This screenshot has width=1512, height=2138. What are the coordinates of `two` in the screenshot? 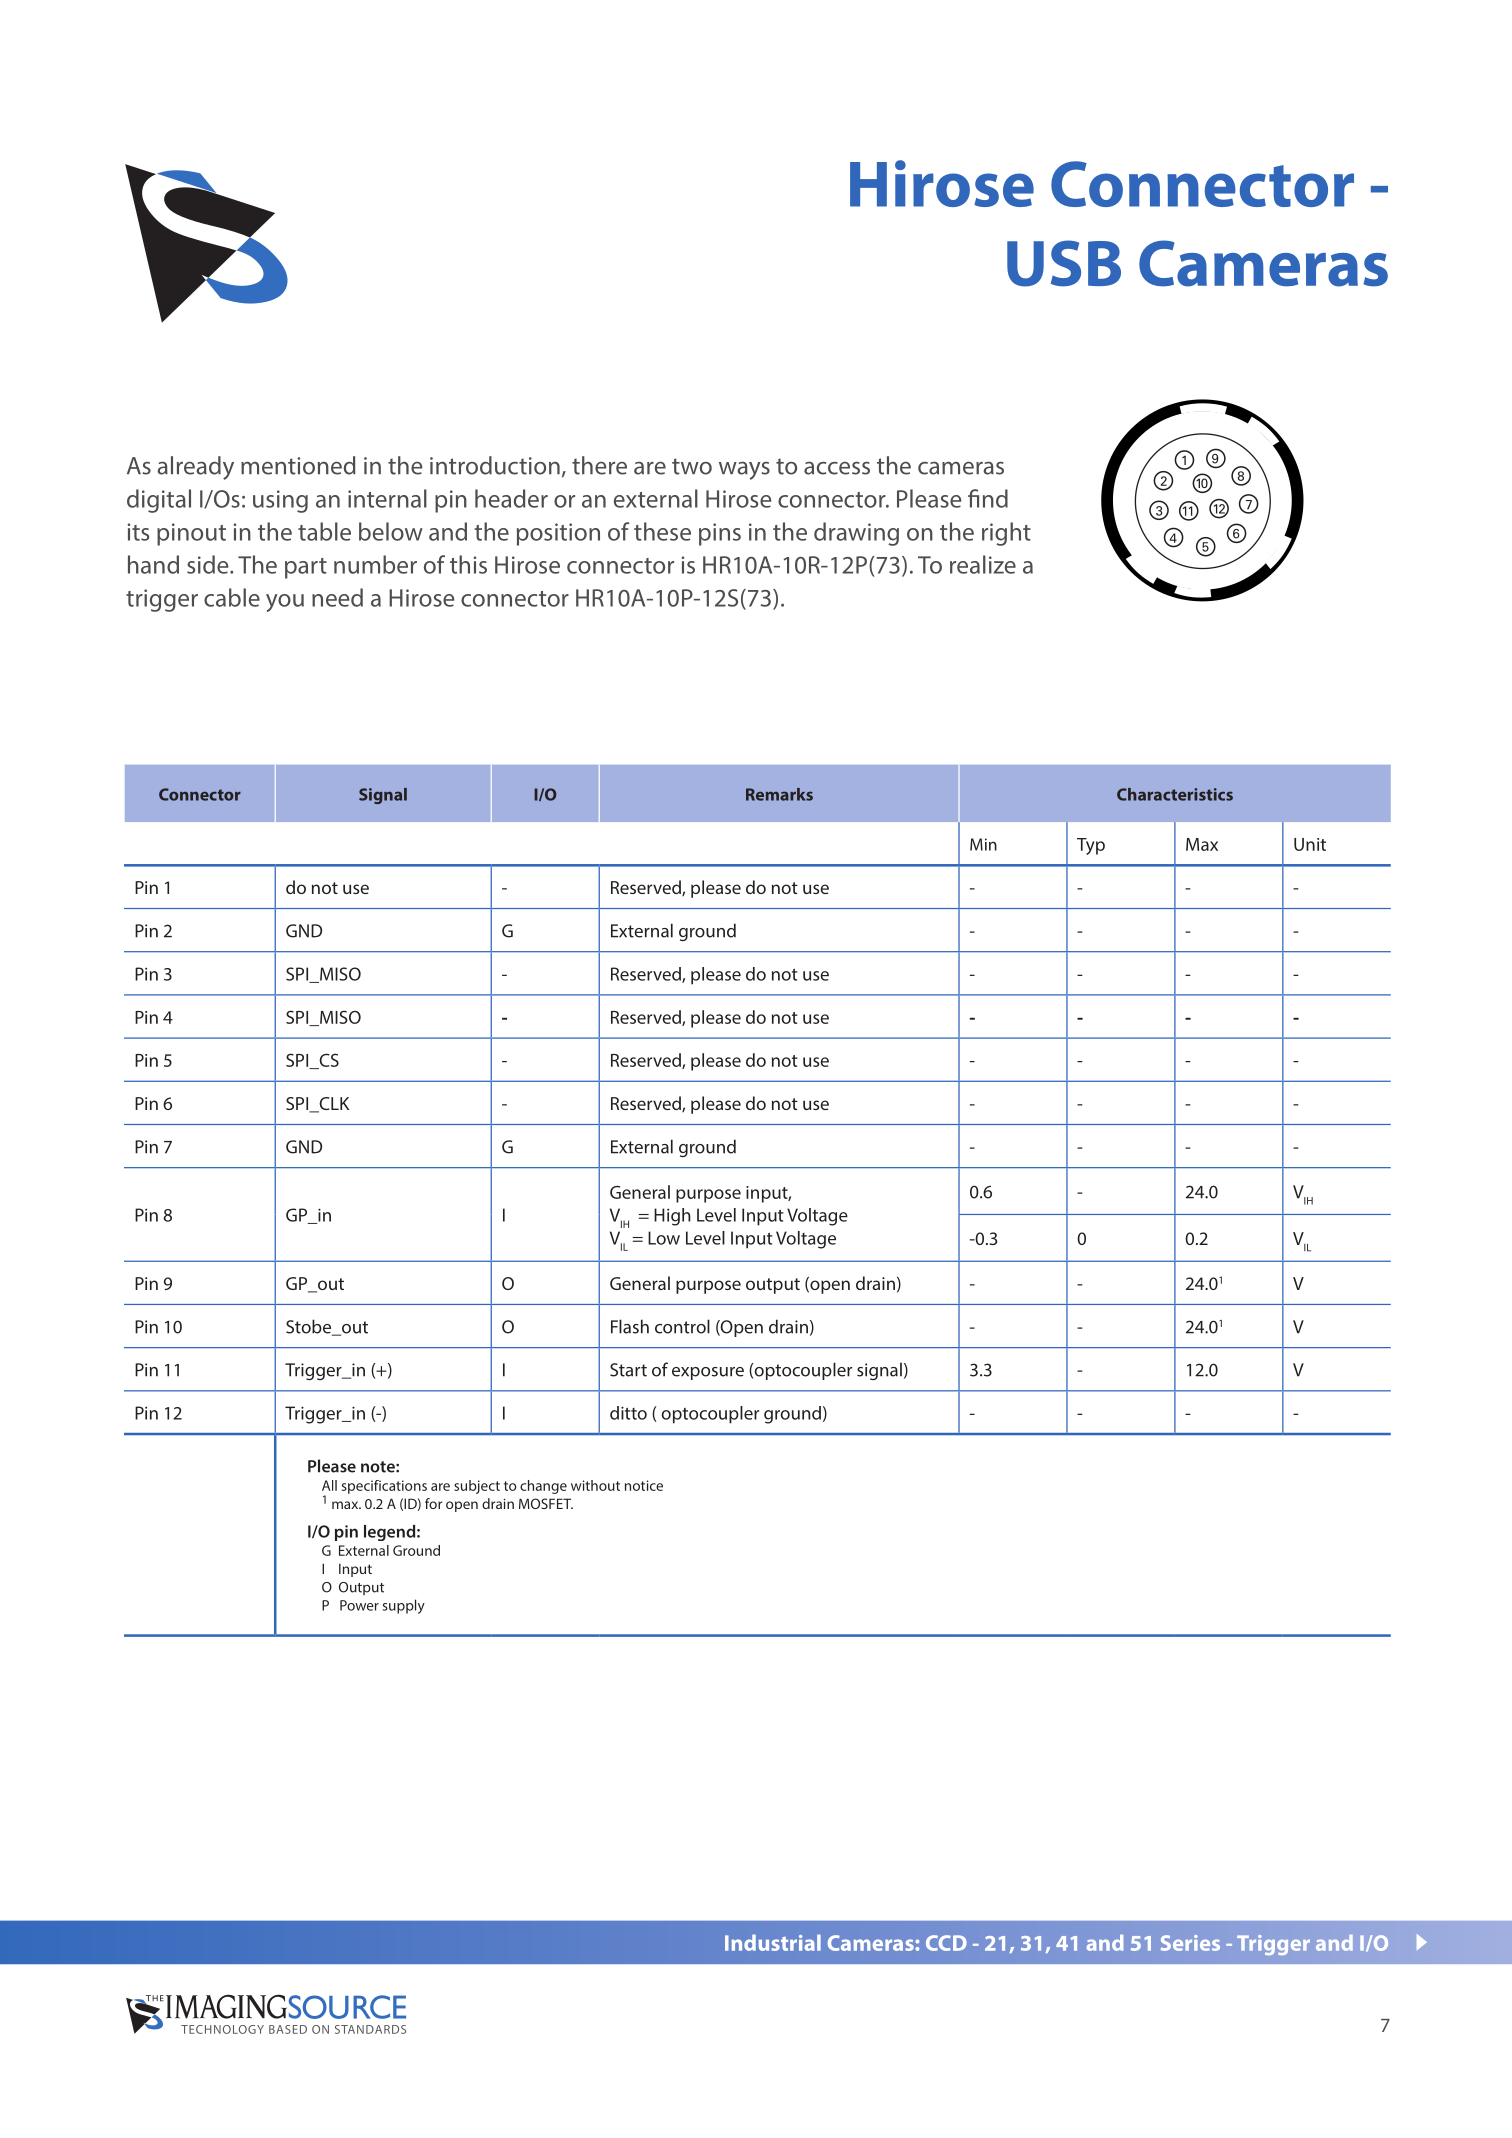 It's located at (692, 466).
